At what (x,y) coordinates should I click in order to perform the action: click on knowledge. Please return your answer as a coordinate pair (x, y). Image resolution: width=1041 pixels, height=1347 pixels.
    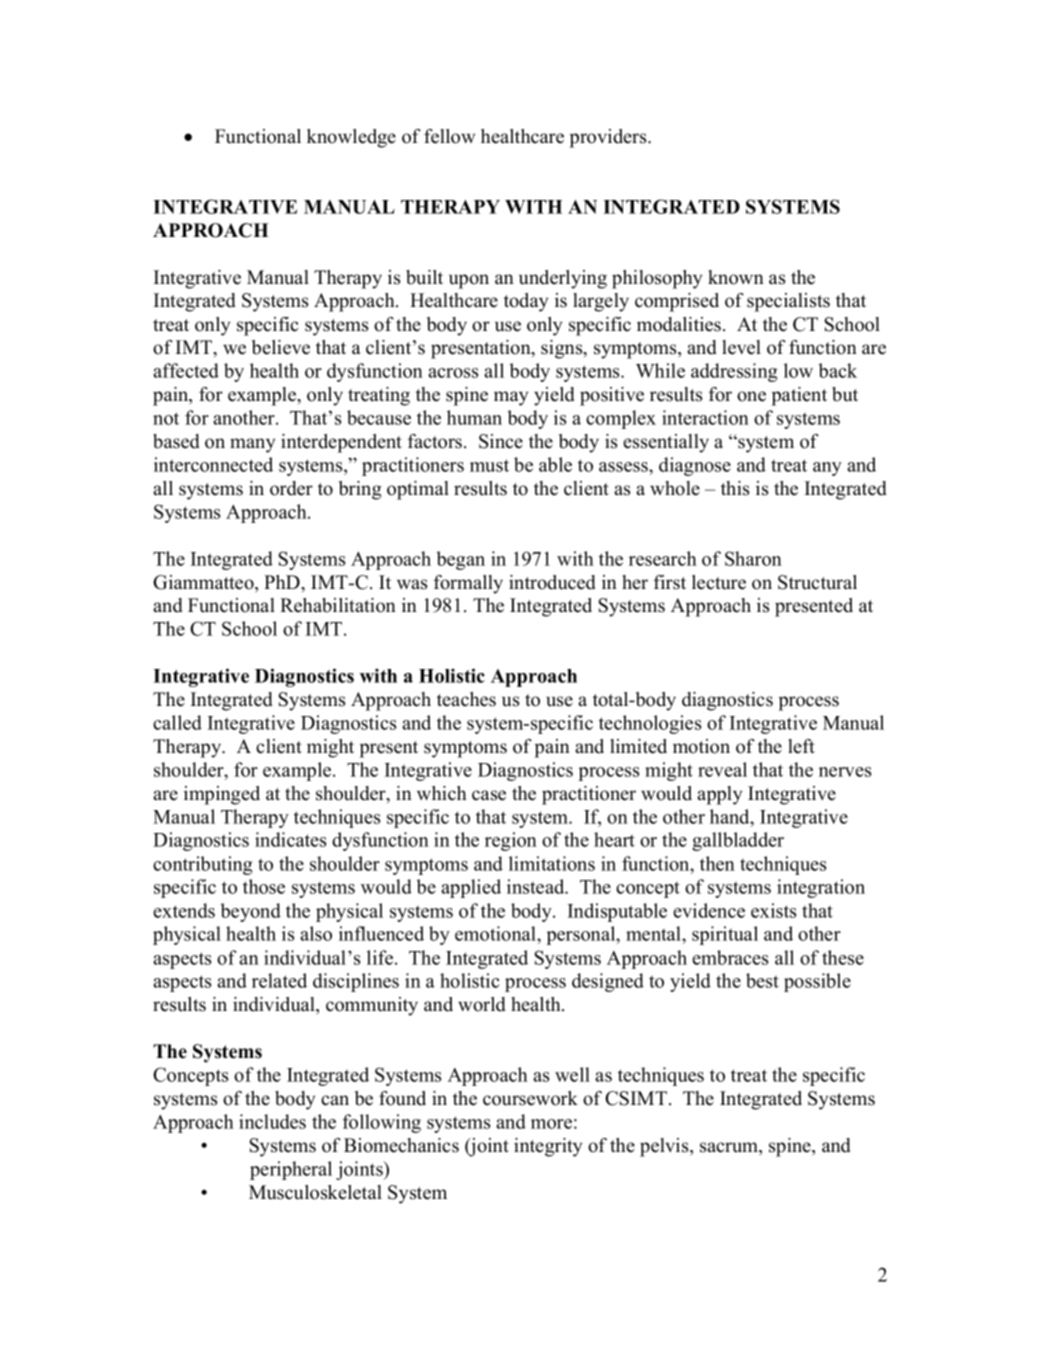
    Looking at the image, I should click on (351, 138).
